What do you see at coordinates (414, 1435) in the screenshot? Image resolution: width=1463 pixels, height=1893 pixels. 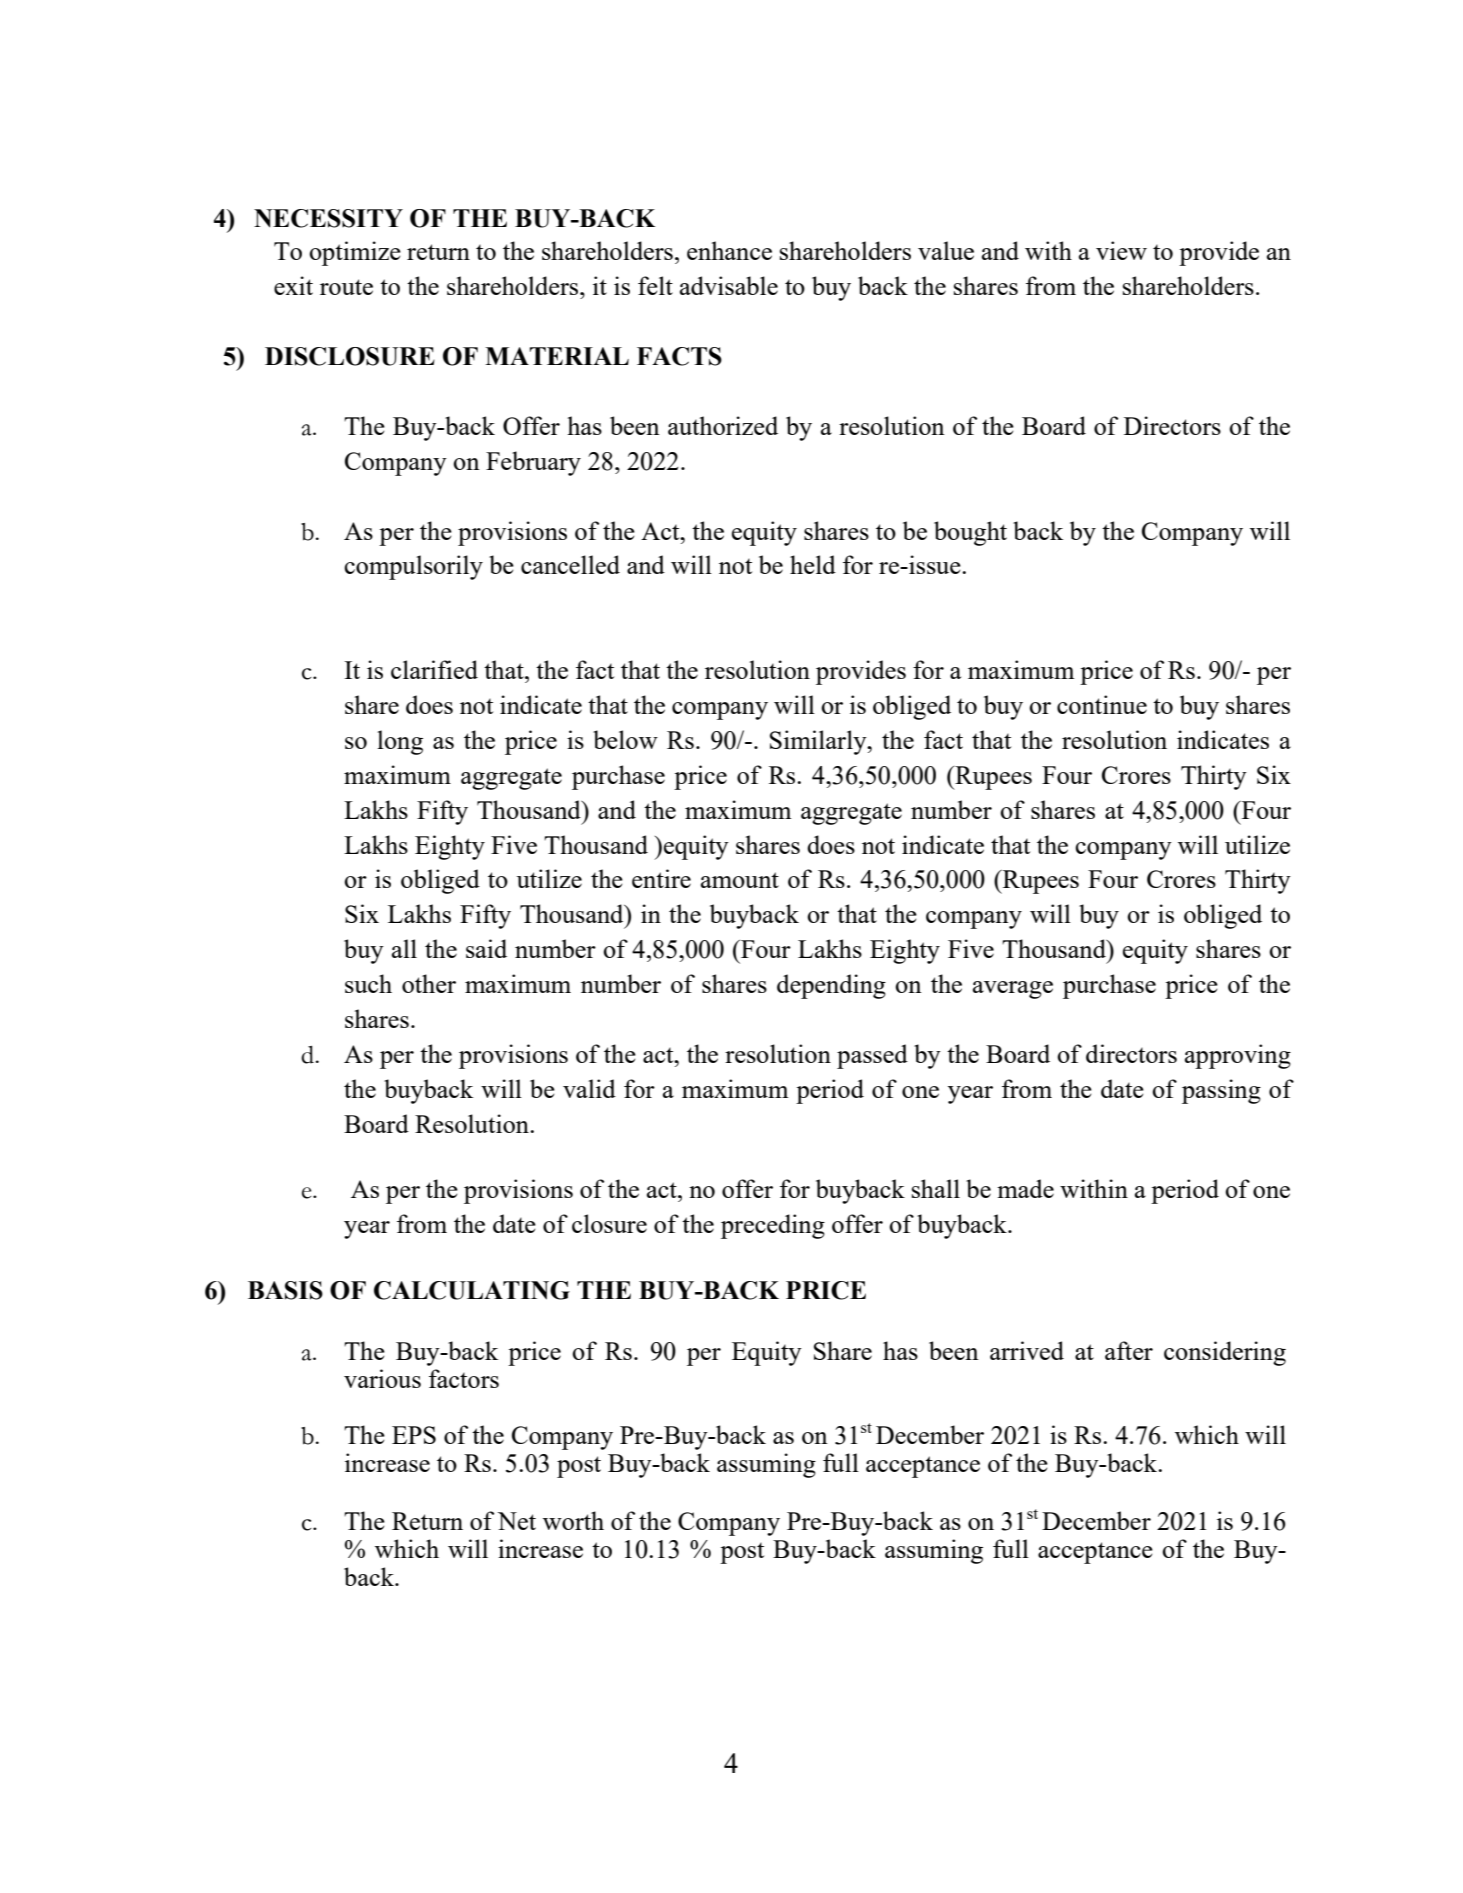 I see `EPS` at bounding box center [414, 1435].
